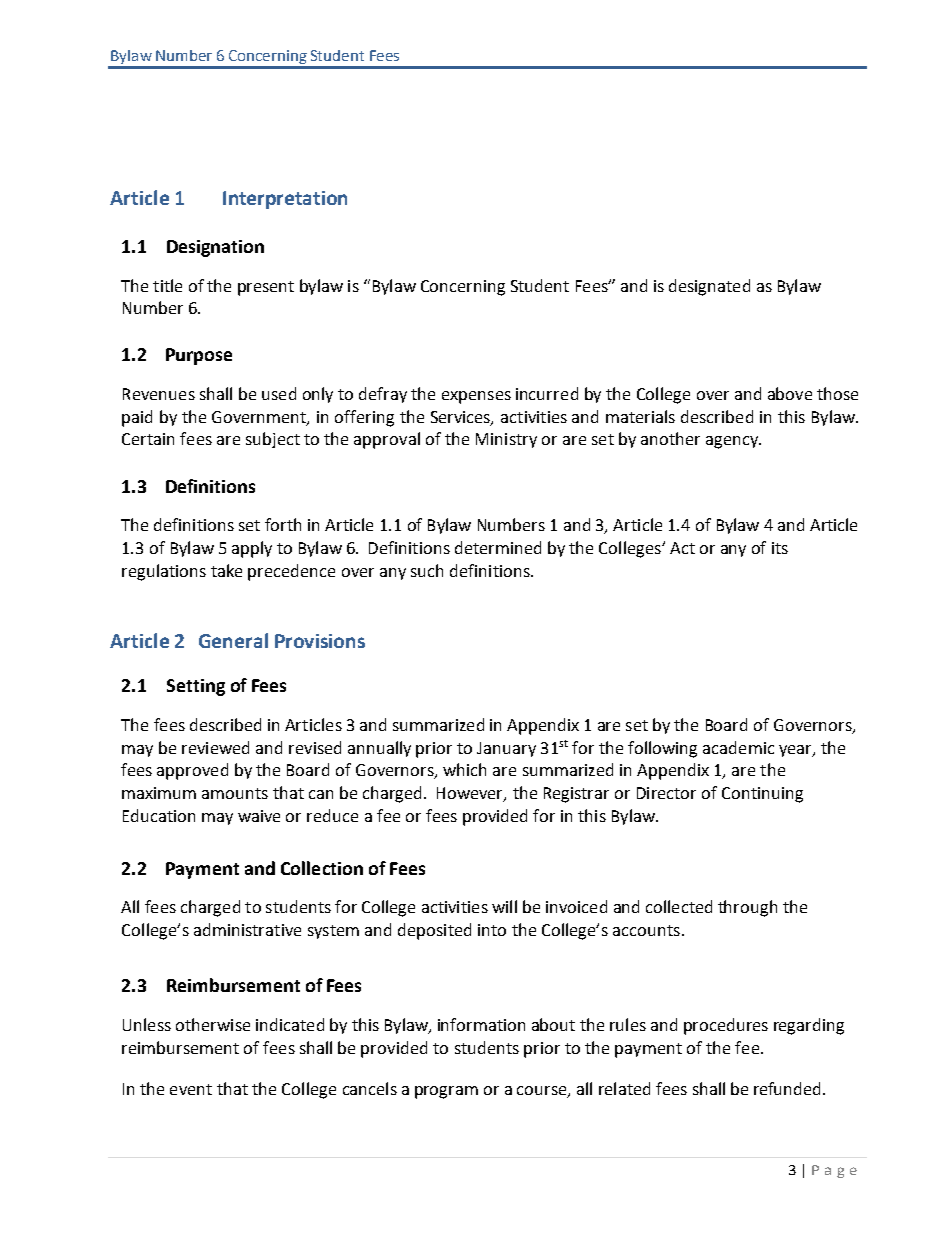 The image size is (952, 1233). I want to click on program, so click(446, 1092).
